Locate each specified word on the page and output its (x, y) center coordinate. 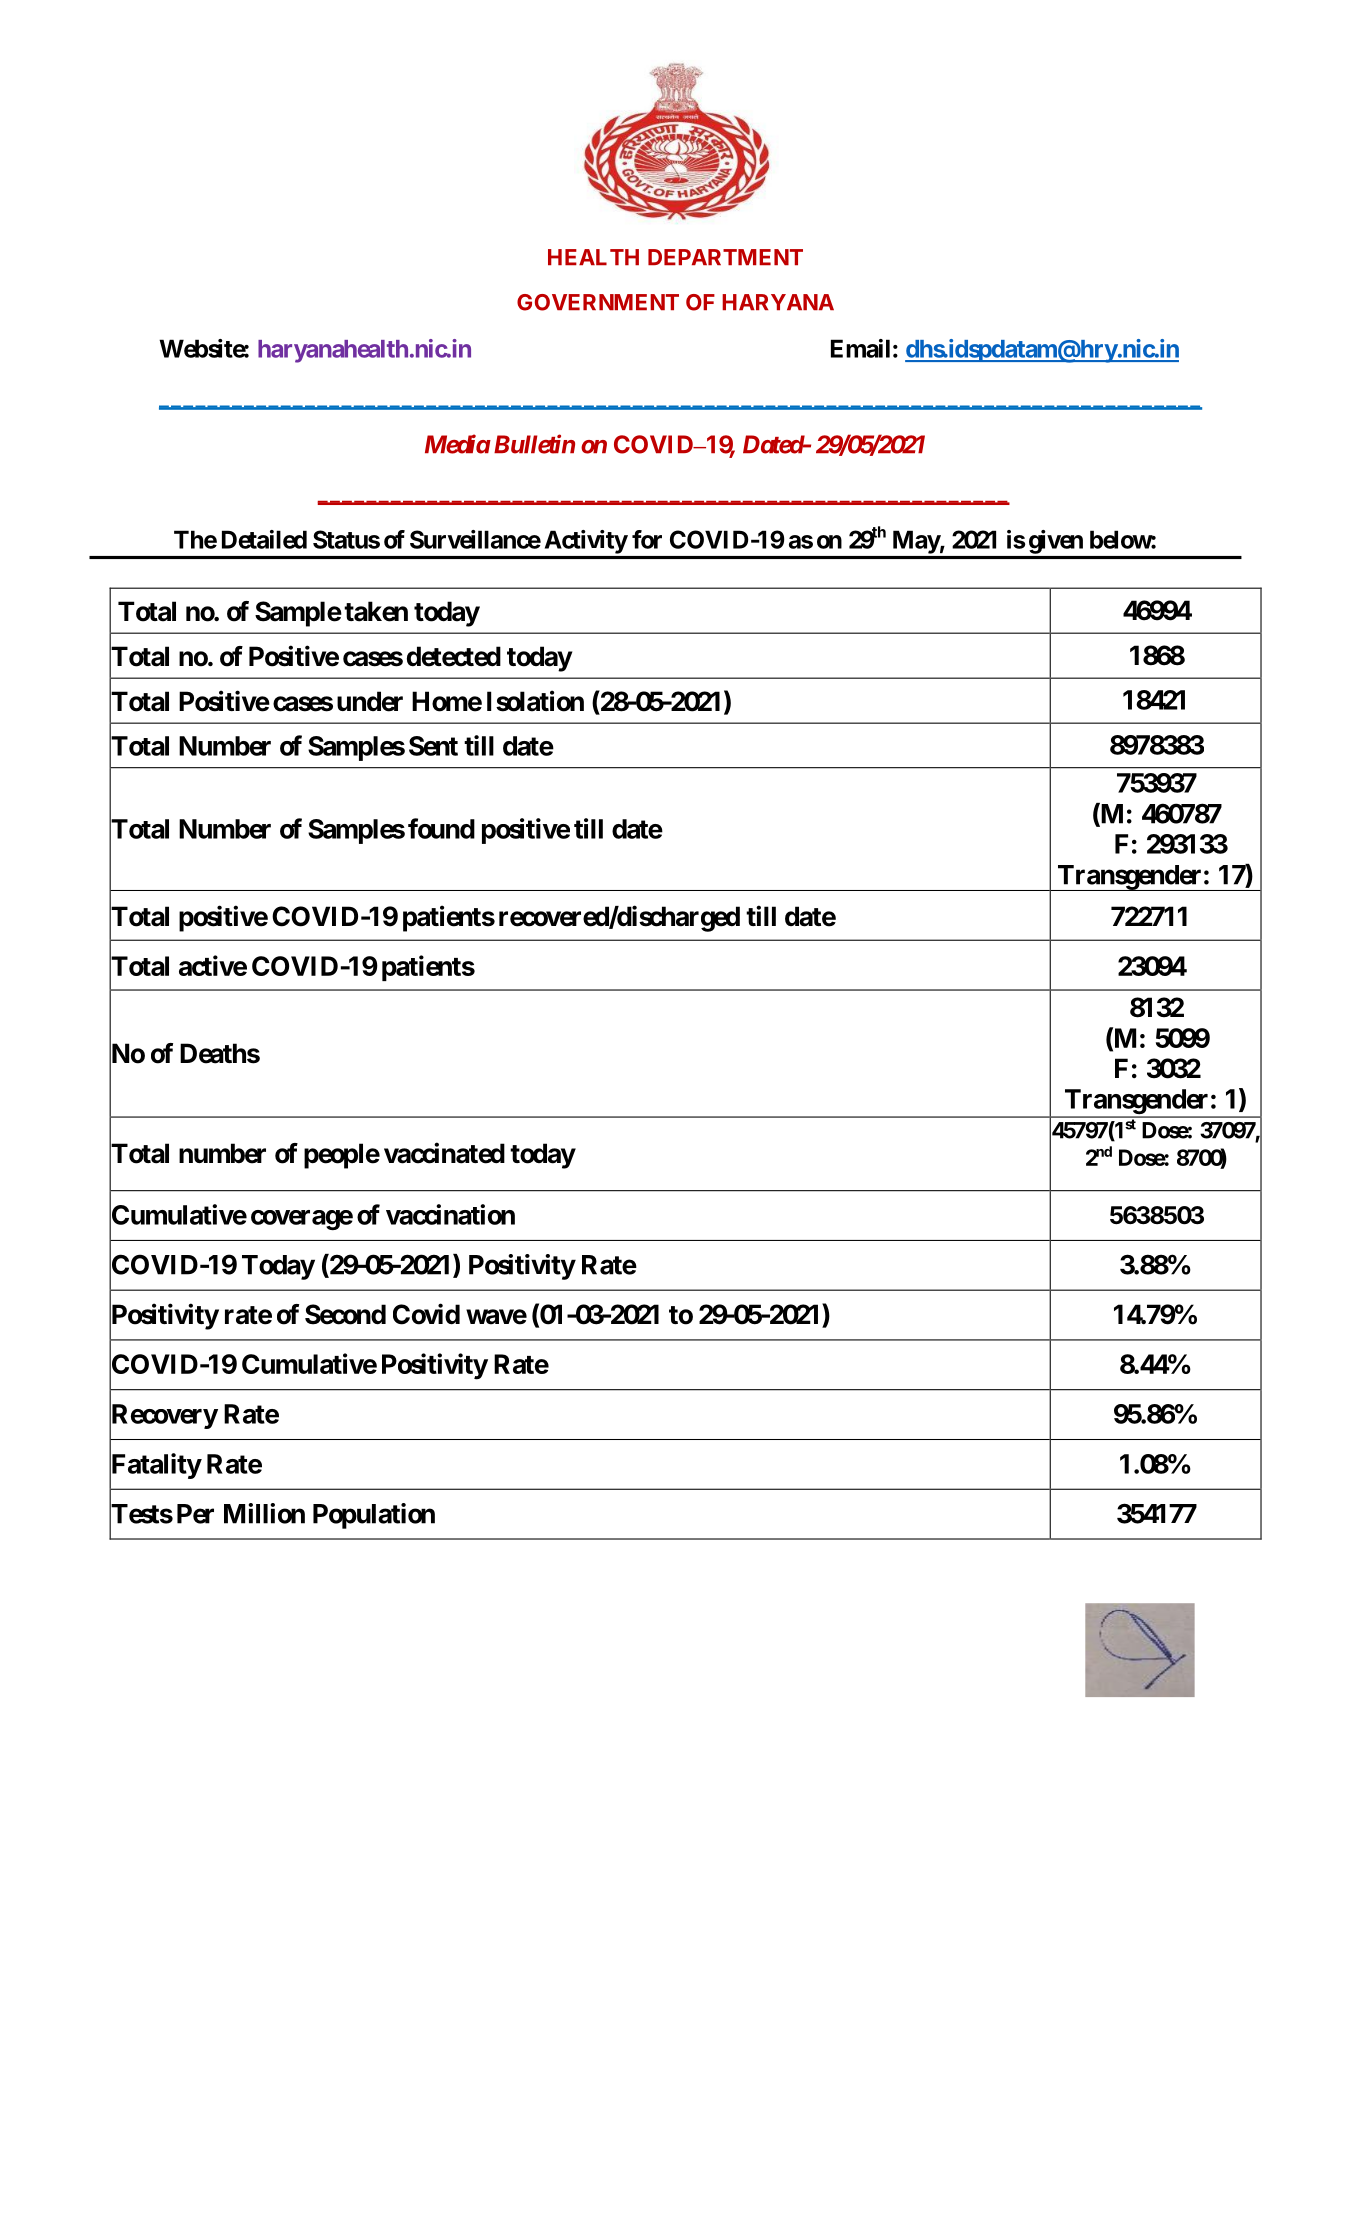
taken (376, 611)
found (441, 828)
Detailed (264, 539)
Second (345, 1314)
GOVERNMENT (598, 302)
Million (264, 1513)
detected (454, 656)
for (647, 539)
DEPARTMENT (725, 257)
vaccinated (444, 1153)
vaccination (450, 1214)
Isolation (535, 701)
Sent (433, 746)
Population (374, 1516)
